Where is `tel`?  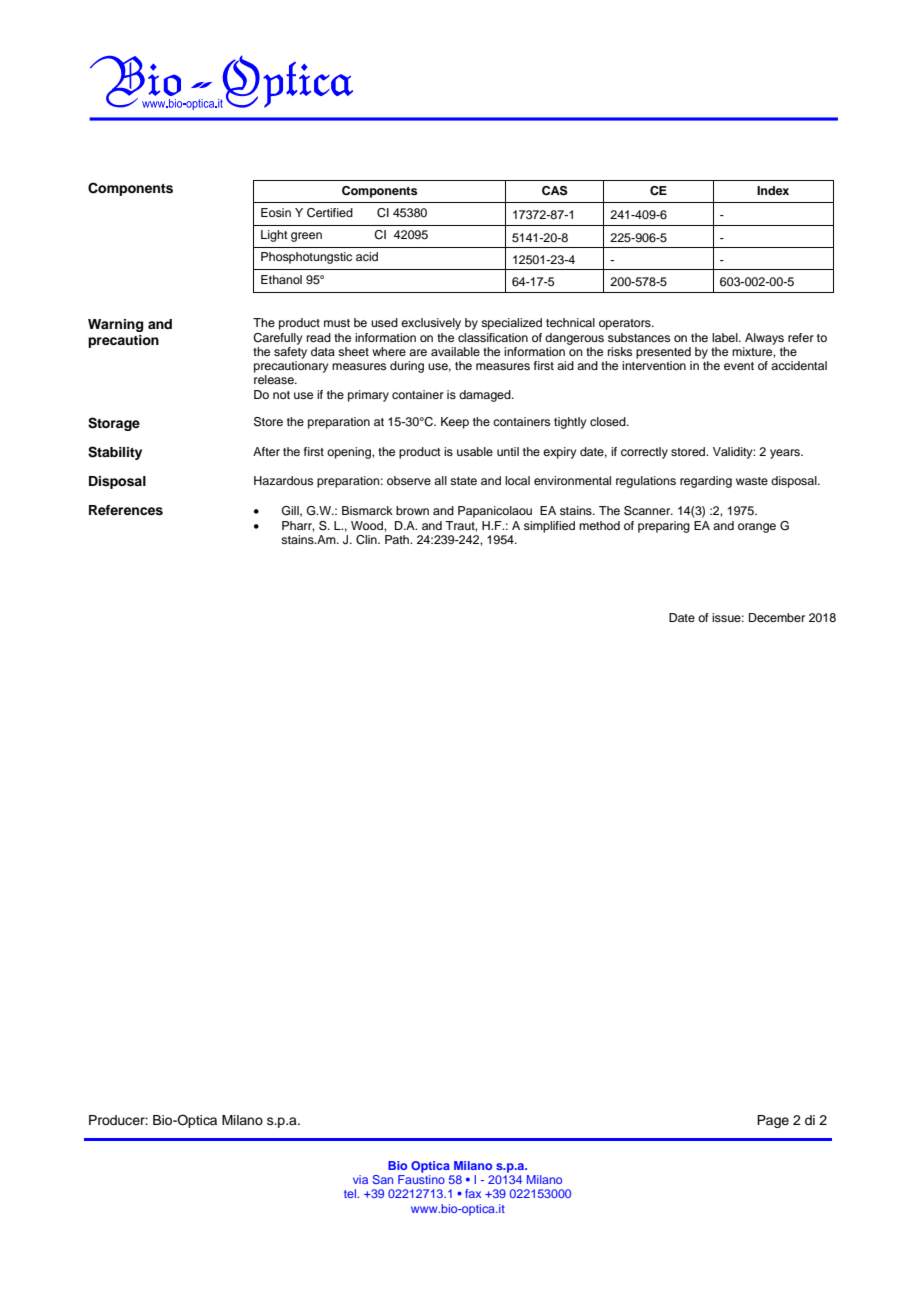
tel is located at coordinates (351, 1193).
